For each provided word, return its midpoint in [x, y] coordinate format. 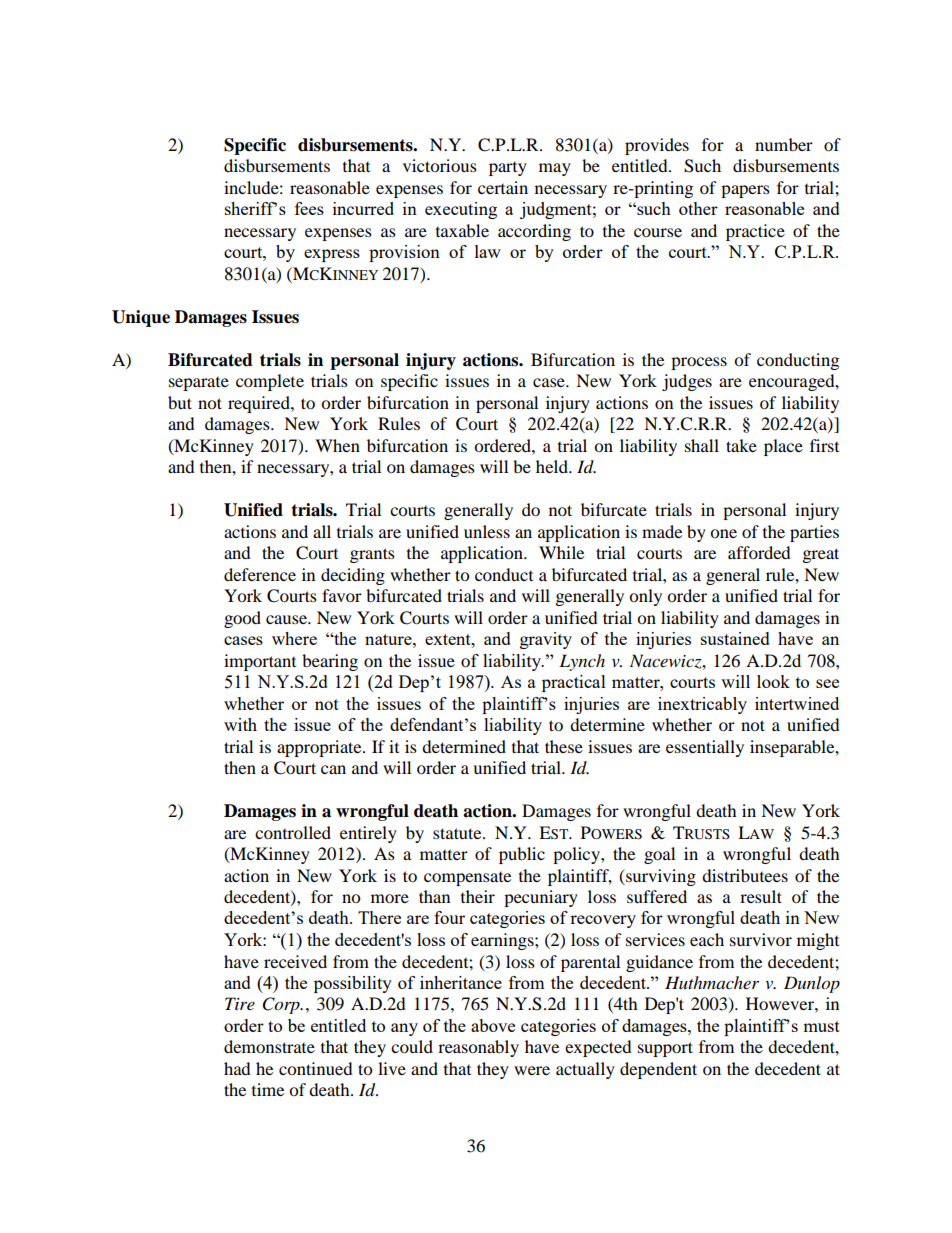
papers [745, 191]
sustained [735, 638]
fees [309, 208]
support [665, 1049]
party [508, 169]
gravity [546, 640]
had [237, 1068]
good [242, 619]
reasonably [478, 1048]
